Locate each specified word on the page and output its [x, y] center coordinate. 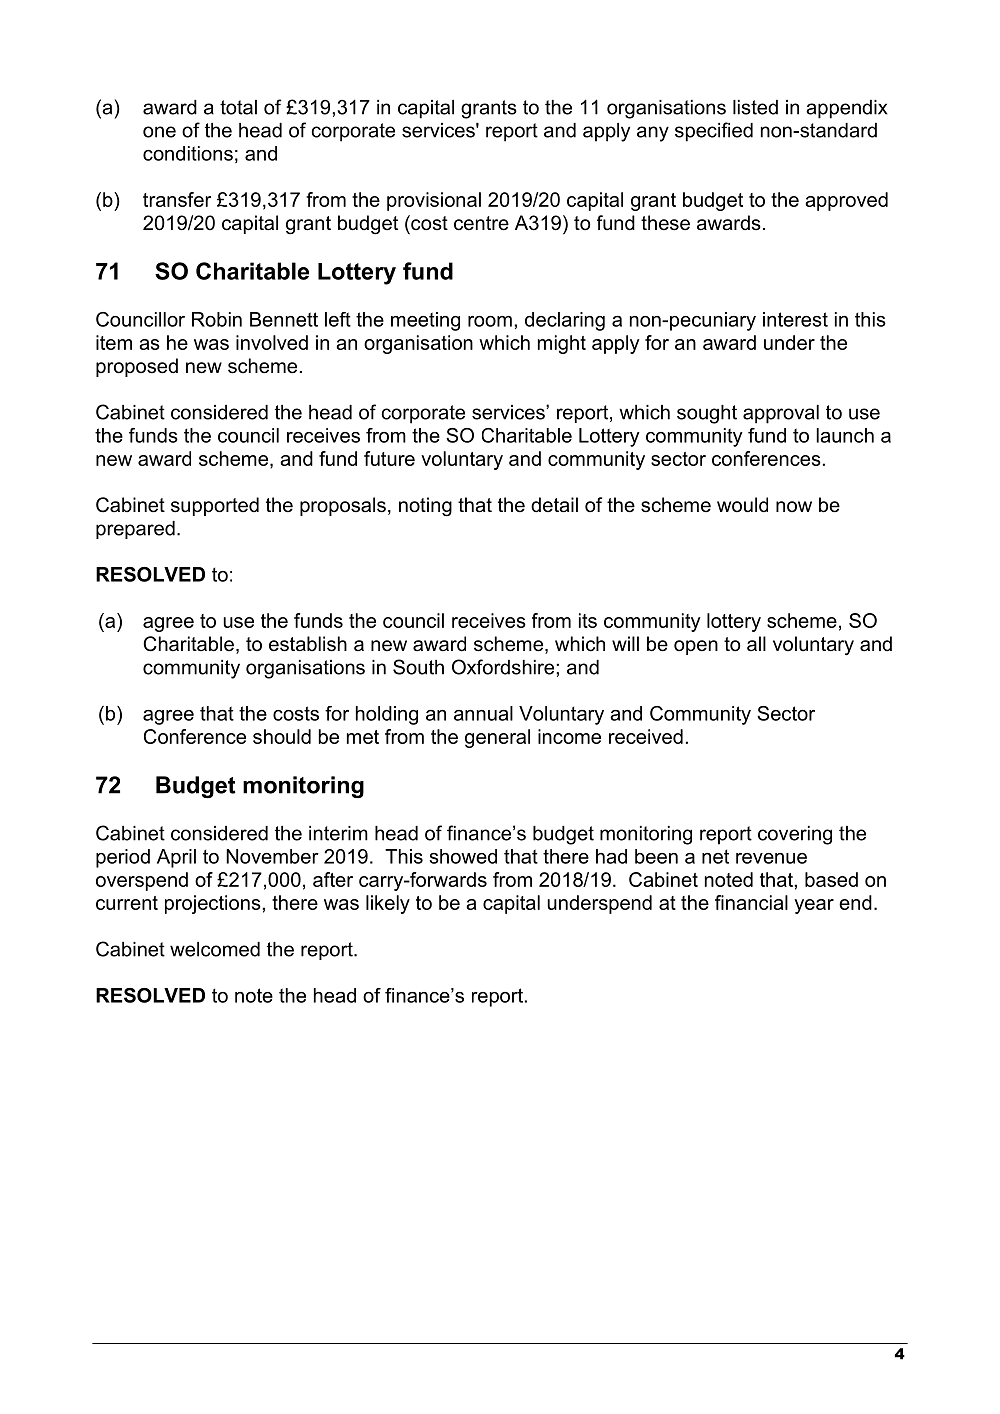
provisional [434, 201]
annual [483, 713]
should [282, 736]
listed [755, 107]
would [742, 505]
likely [388, 904]
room [490, 321]
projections [214, 904]
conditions [188, 153]
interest [795, 319]
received [646, 736]
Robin [217, 319]
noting [425, 507]
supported [215, 506]
